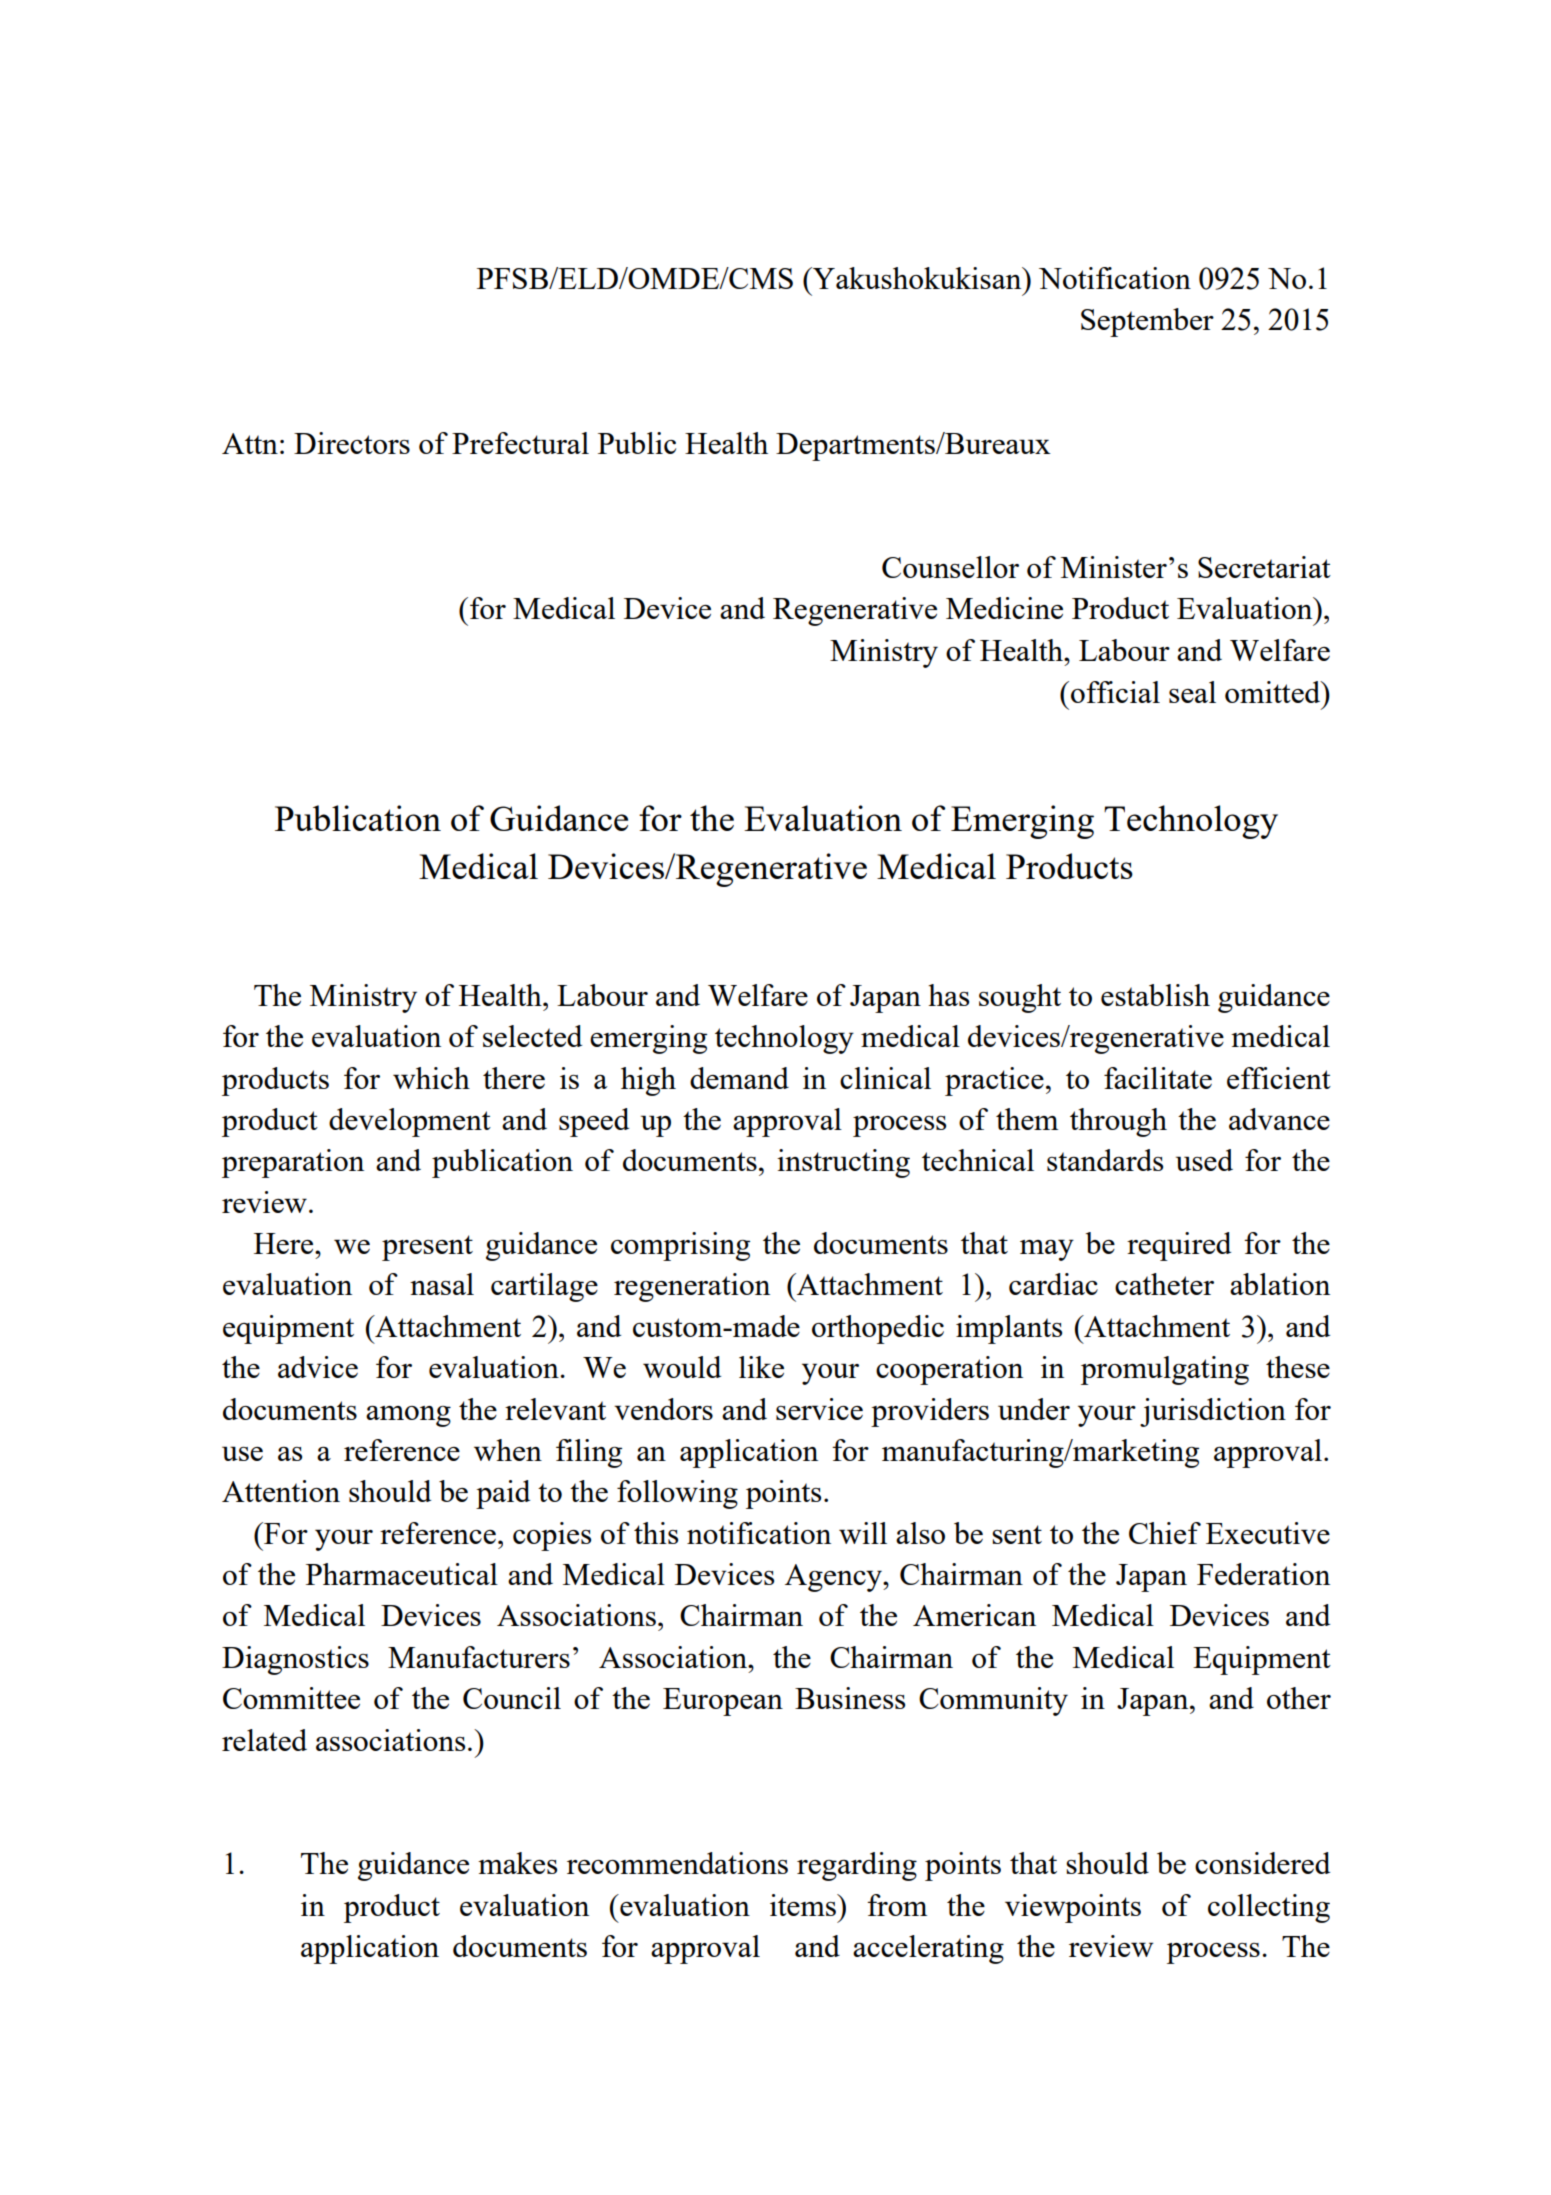 The height and width of the screenshot is (2195, 1551). I want to click on instructing, so click(843, 1163).
